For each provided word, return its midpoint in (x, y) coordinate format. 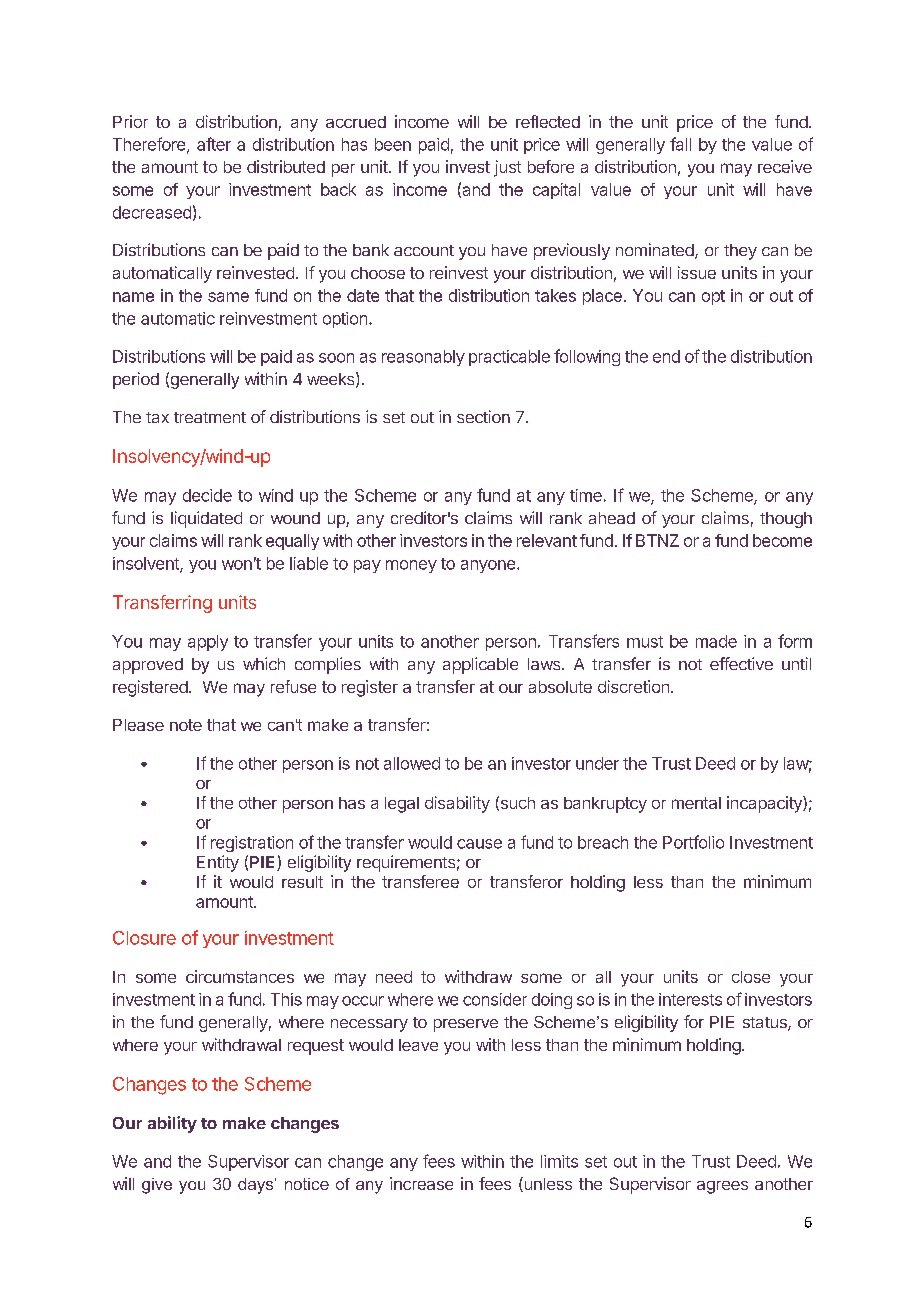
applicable (480, 665)
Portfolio (693, 842)
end (666, 356)
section (483, 416)
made (716, 641)
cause (479, 844)
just (507, 168)
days (257, 1186)
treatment (210, 417)
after (214, 144)
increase (421, 1183)
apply (208, 643)
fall (680, 144)
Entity (218, 863)
